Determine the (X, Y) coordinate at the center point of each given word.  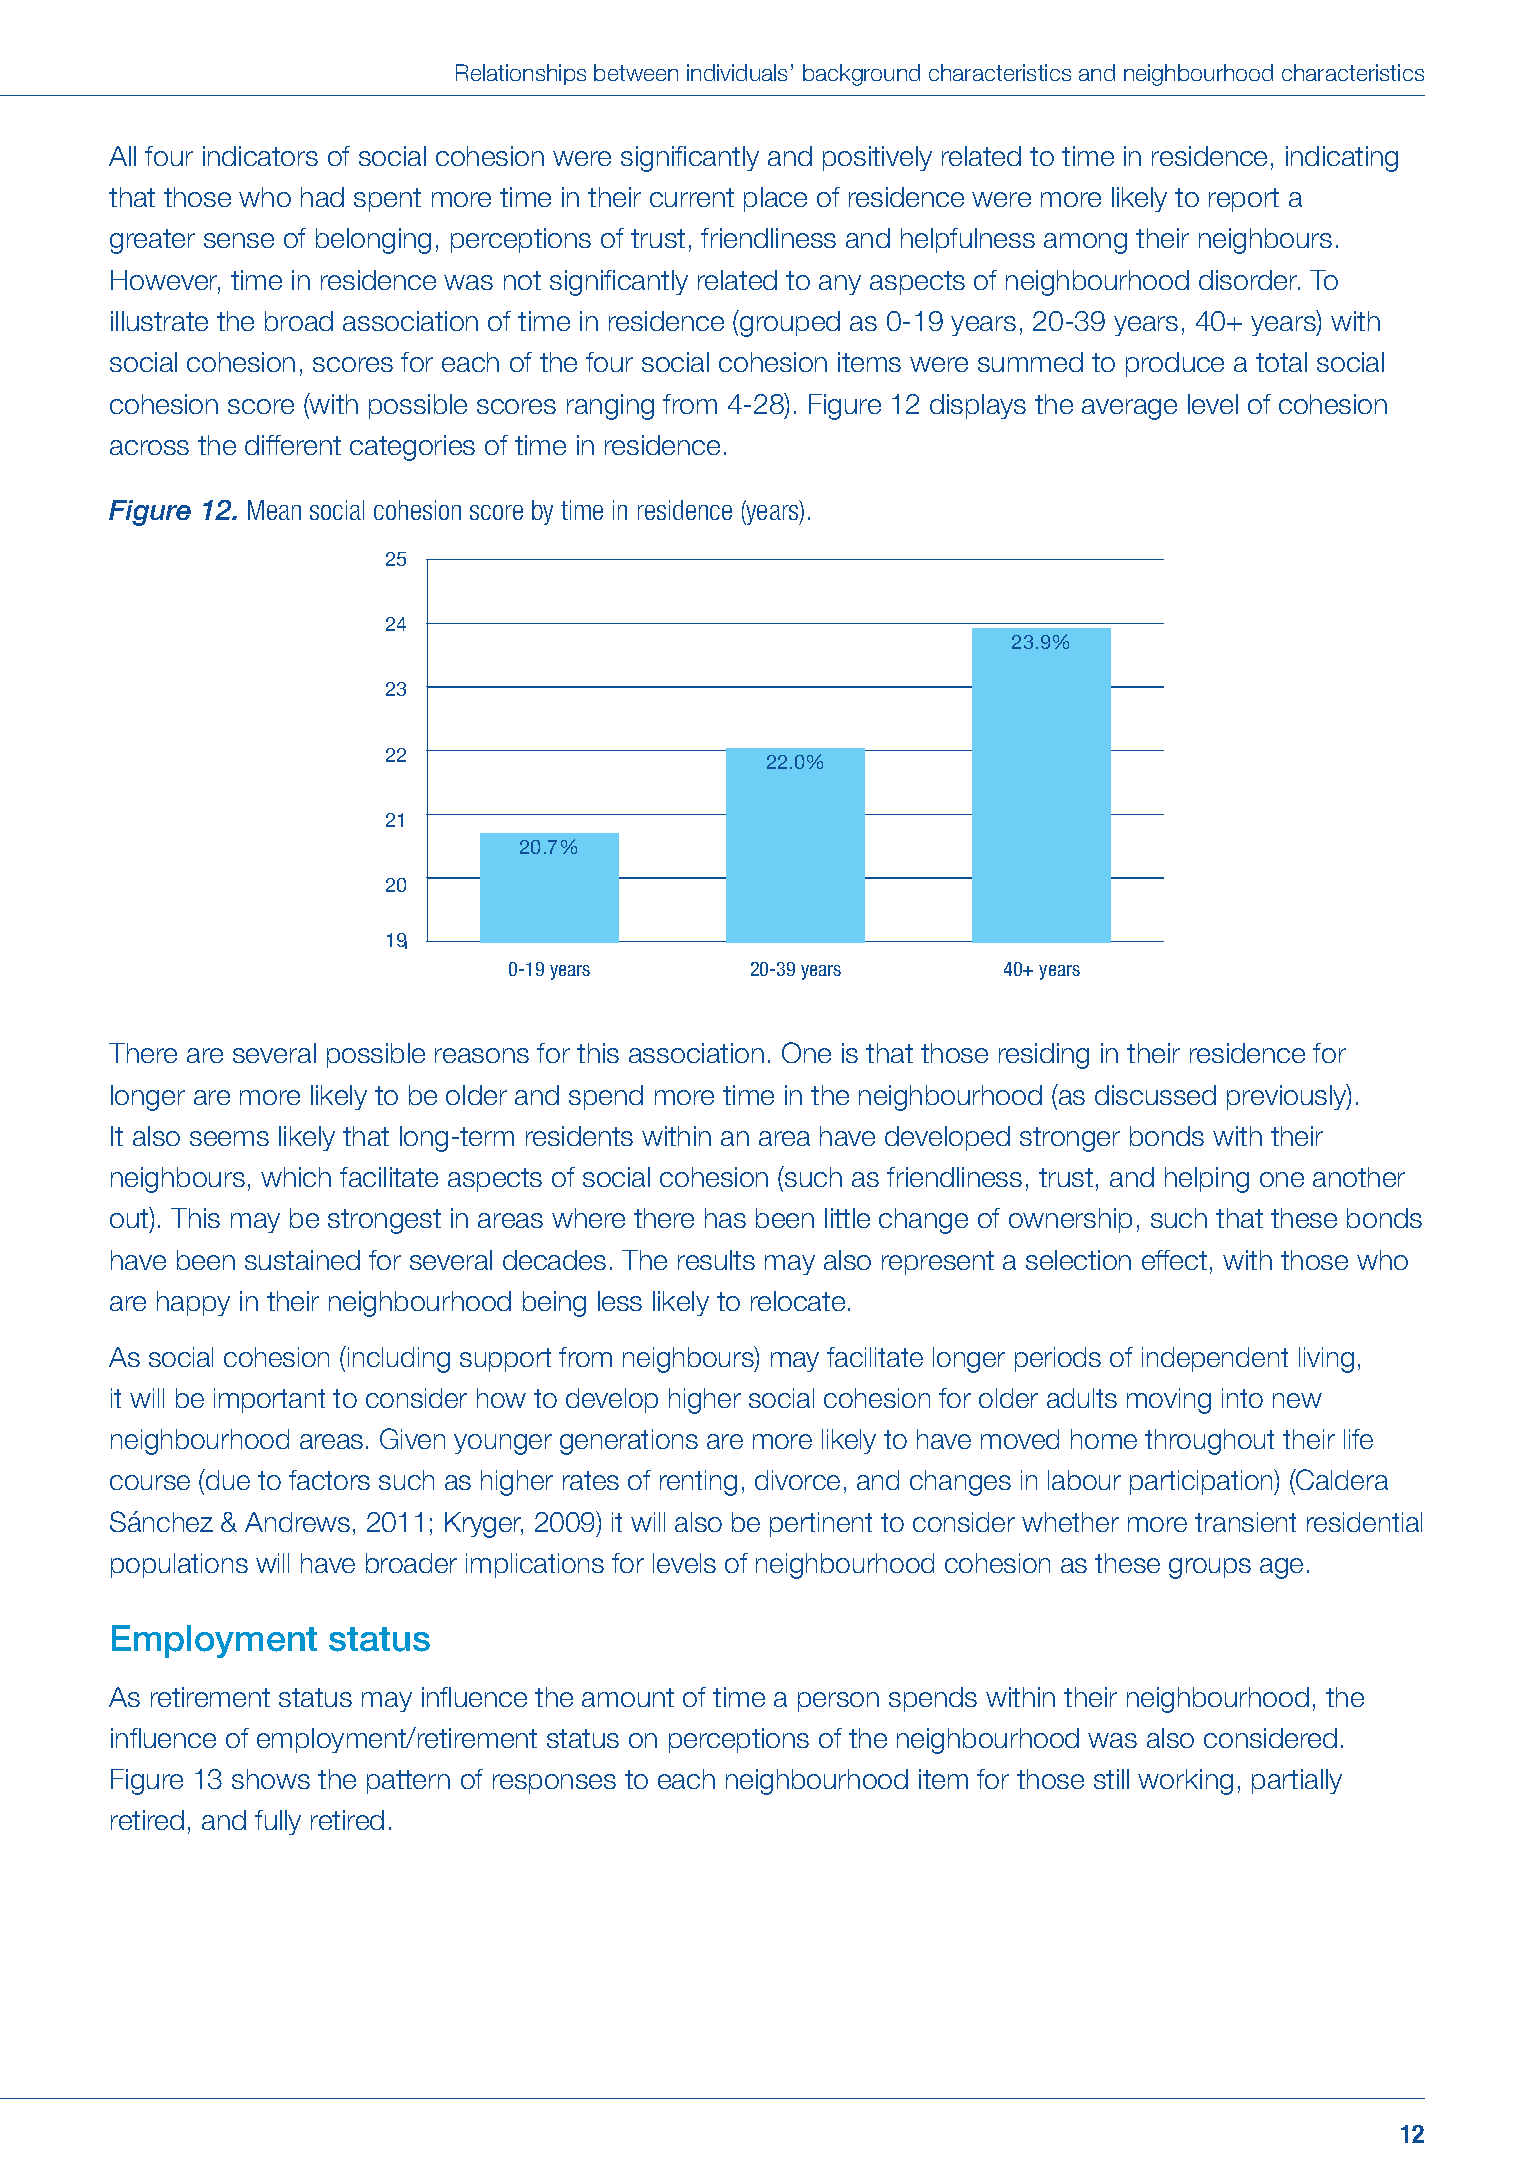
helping (1207, 1180)
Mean (274, 510)
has (725, 1218)
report (1244, 200)
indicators (260, 156)
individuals (737, 72)
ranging (610, 407)
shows (271, 1779)
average (1129, 409)
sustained (302, 1260)
